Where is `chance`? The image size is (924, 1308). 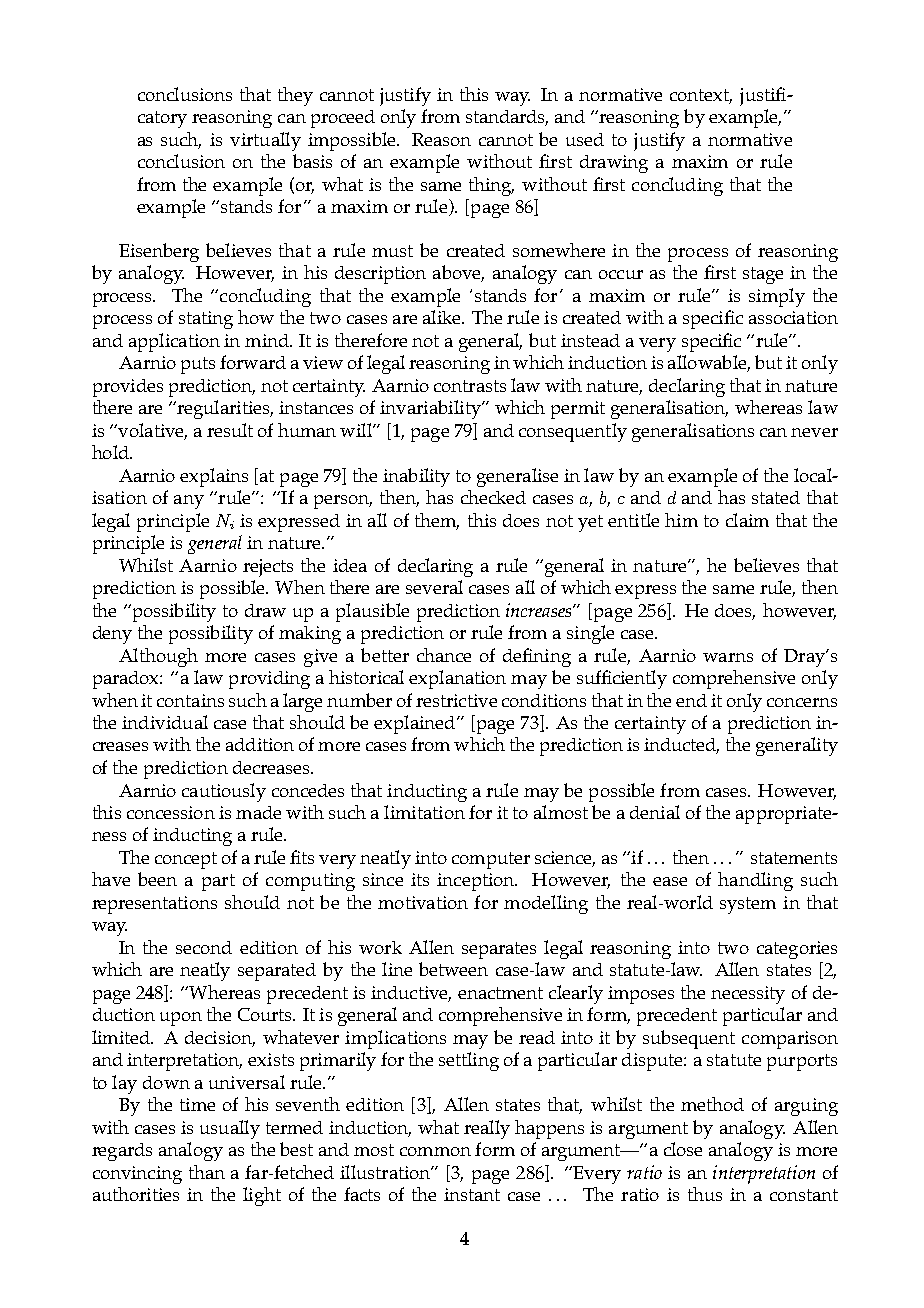
chance is located at coordinates (444, 655).
